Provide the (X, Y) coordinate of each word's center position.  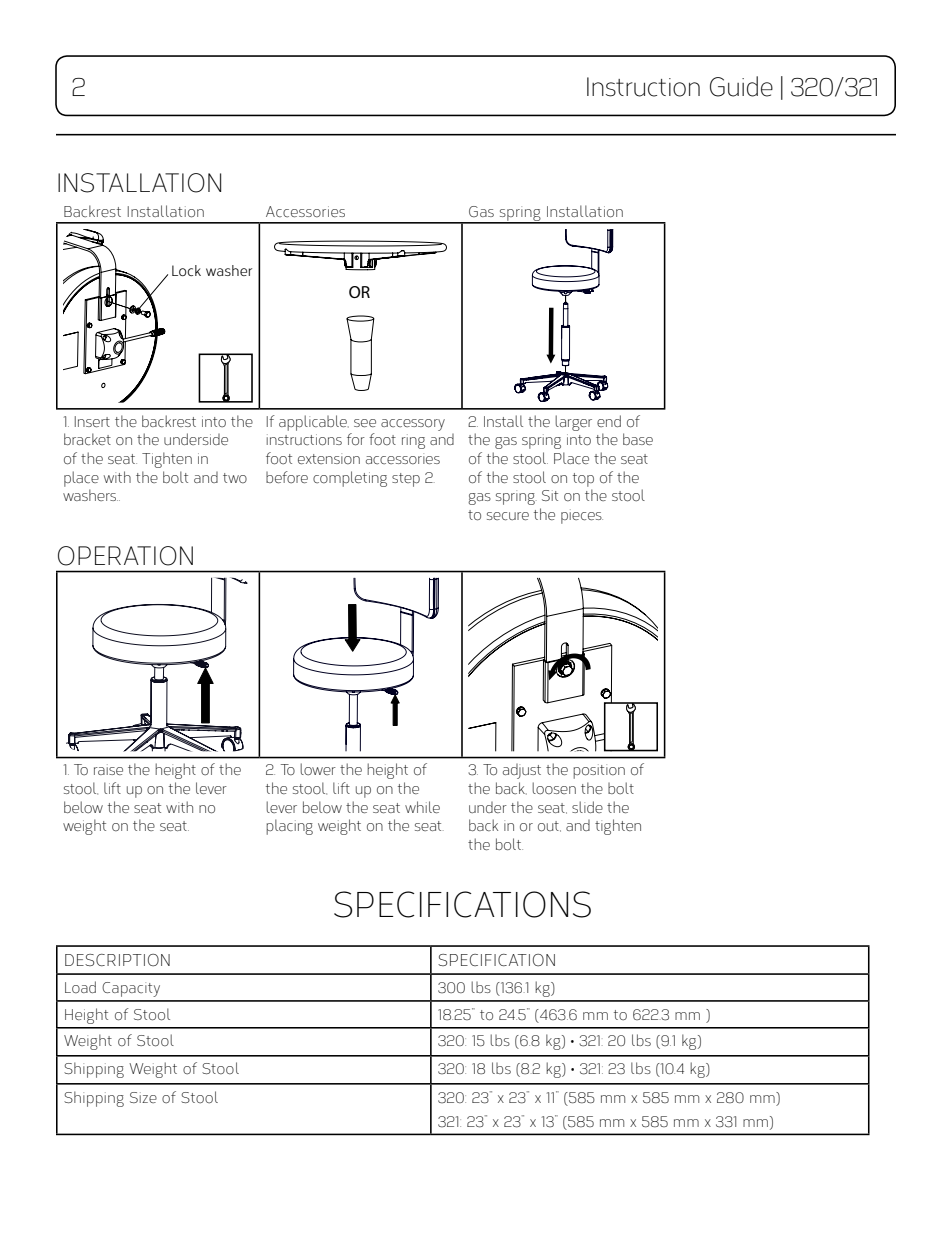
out (549, 826)
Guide (741, 86)
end (609, 421)
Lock (186, 270)
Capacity (131, 989)
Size (143, 1097)
